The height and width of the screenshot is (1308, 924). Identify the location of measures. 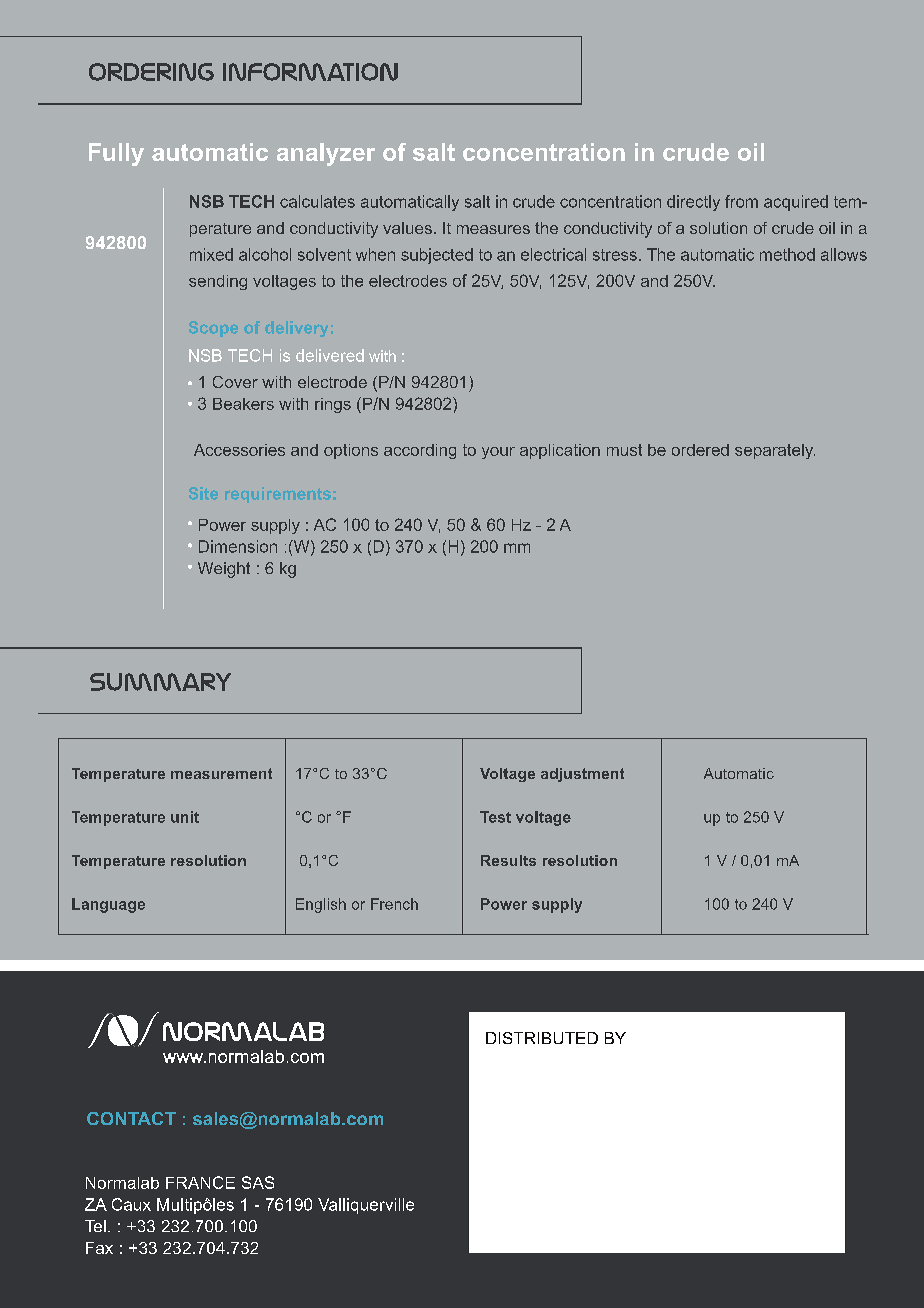
(493, 229).
